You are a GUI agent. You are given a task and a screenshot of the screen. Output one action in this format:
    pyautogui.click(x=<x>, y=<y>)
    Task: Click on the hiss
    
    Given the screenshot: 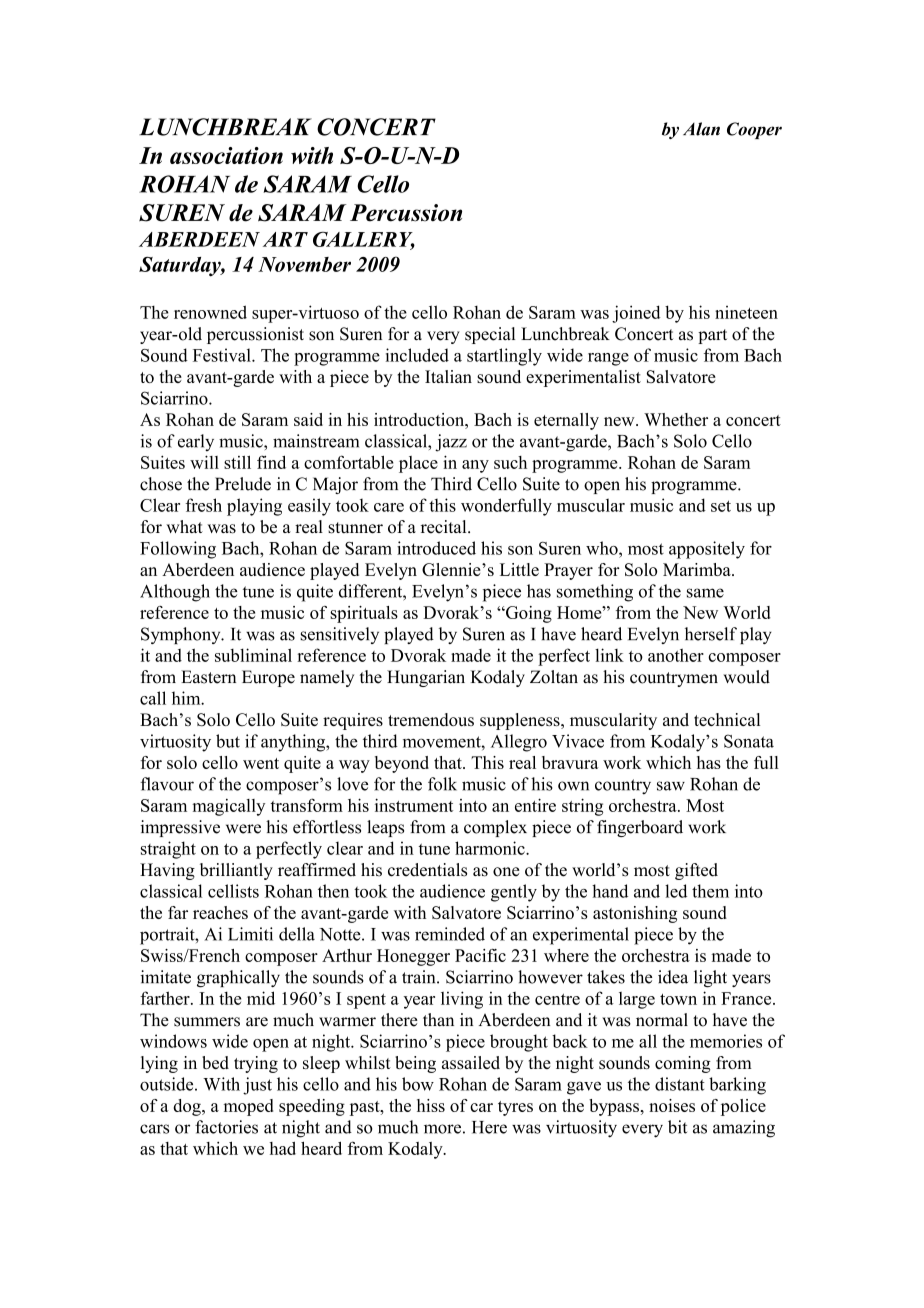 What is the action you would take?
    pyautogui.click(x=431, y=1105)
